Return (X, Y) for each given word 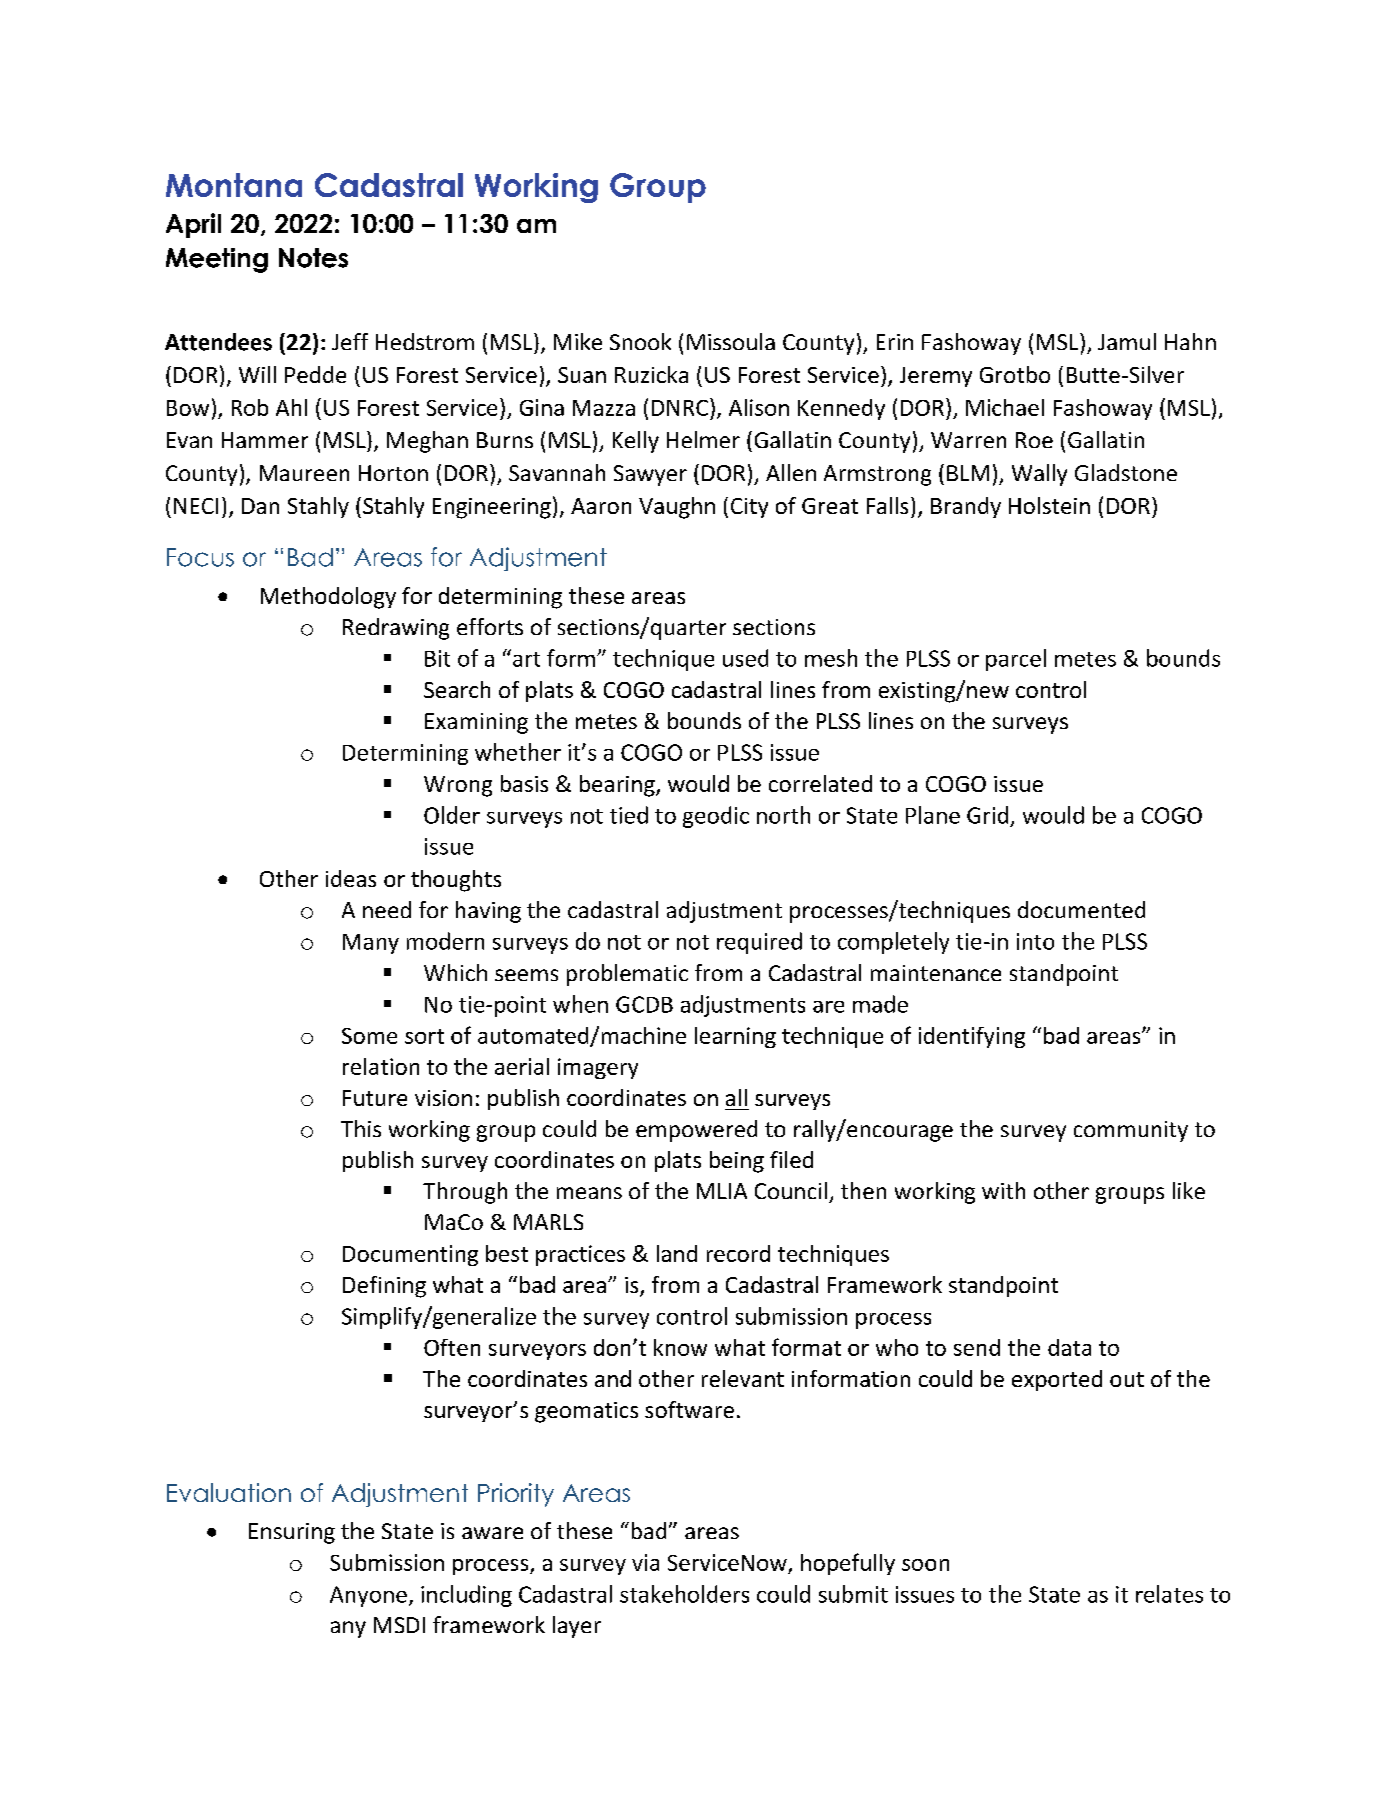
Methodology (328, 598)
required (759, 943)
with (1003, 1190)
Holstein (1049, 505)
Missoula (731, 341)
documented (1081, 909)
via (645, 1562)
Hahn (1190, 341)
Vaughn (677, 508)
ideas (351, 878)
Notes (313, 258)
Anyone (368, 1596)
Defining (384, 1287)
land (677, 1253)
